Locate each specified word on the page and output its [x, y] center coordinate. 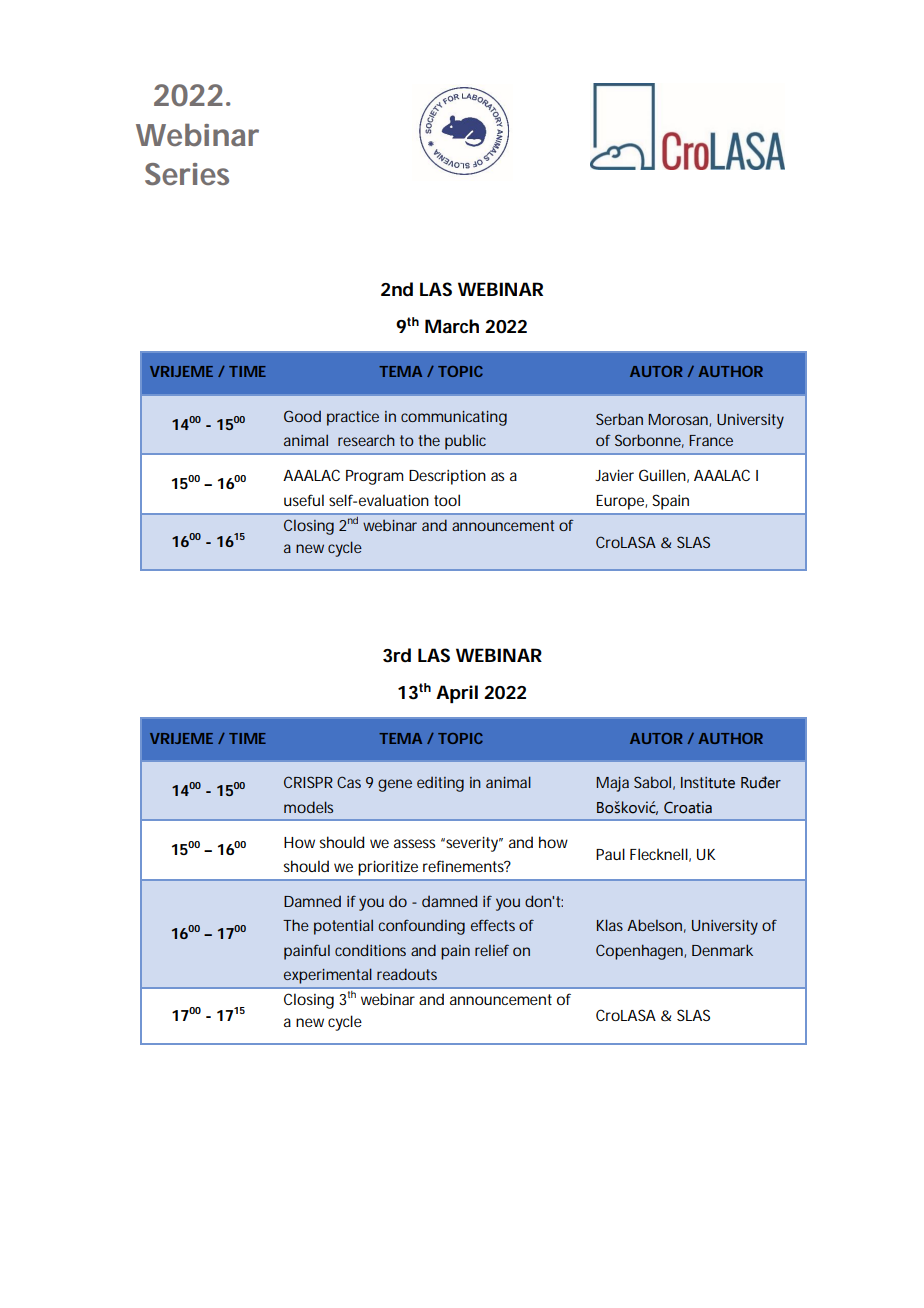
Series [187, 174]
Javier [614, 475]
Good [302, 416]
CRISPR [308, 782]
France [711, 440]
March [452, 326]
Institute [708, 783]
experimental [328, 976]
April [457, 694]
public [465, 442]
